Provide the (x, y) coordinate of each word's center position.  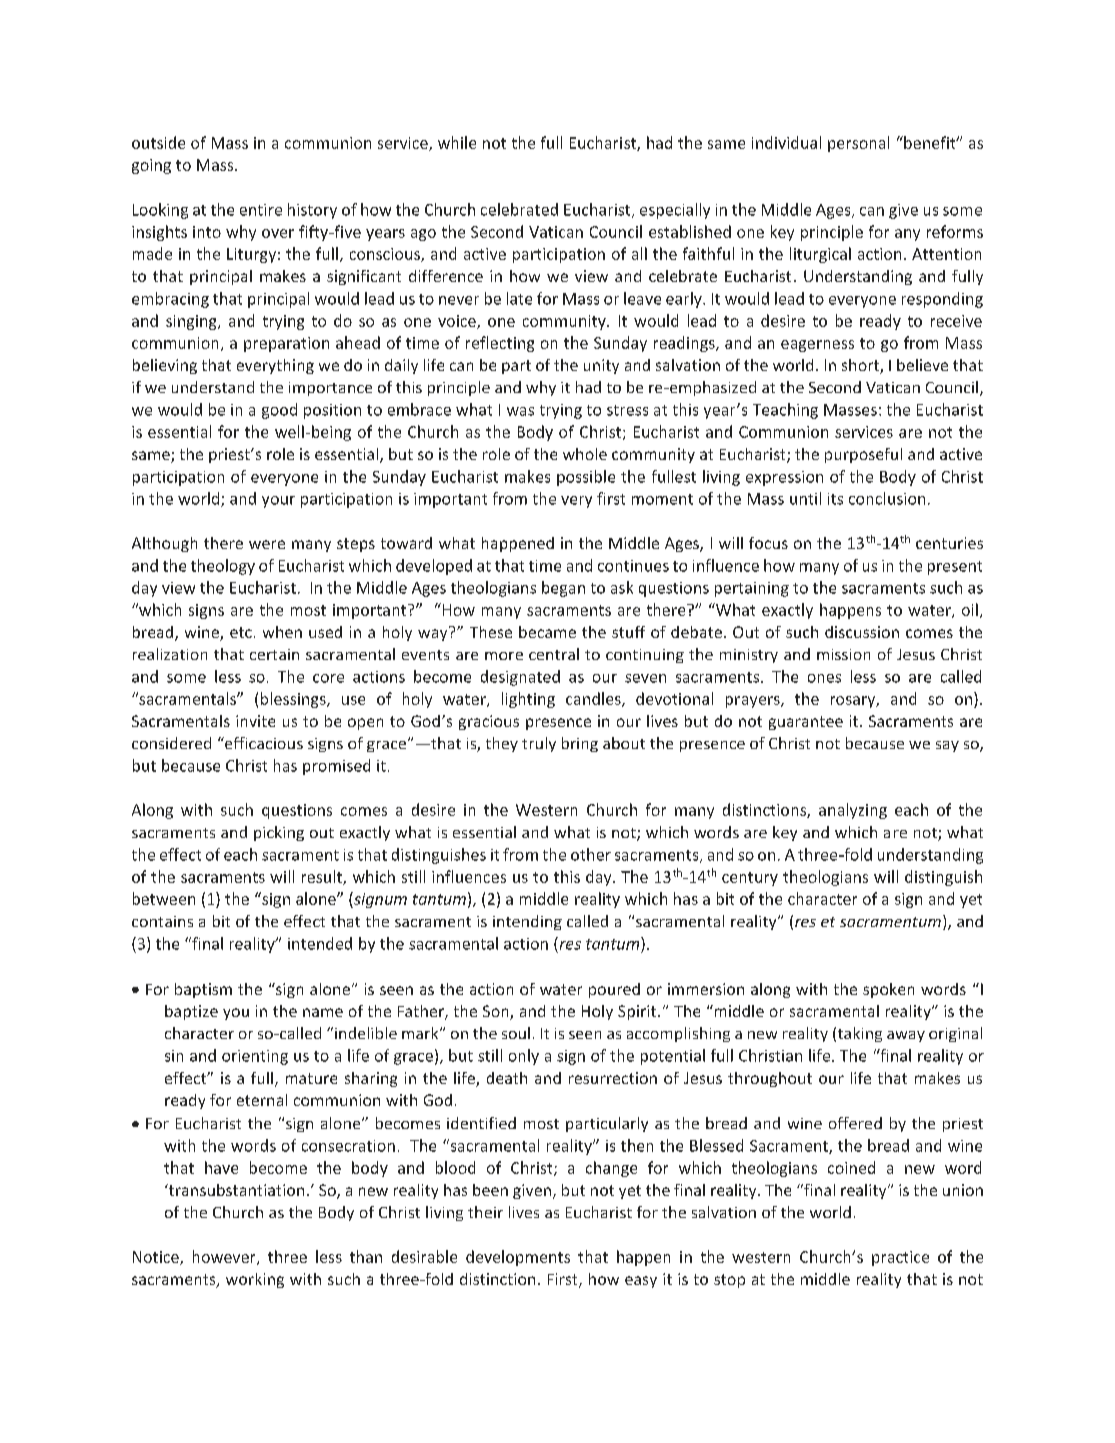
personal (858, 144)
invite (255, 721)
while (457, 142)
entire (261, 210)
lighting (528, 700)
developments (518, 1258)
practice (900, 1258)
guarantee (806, 723)
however (225, 1257)
